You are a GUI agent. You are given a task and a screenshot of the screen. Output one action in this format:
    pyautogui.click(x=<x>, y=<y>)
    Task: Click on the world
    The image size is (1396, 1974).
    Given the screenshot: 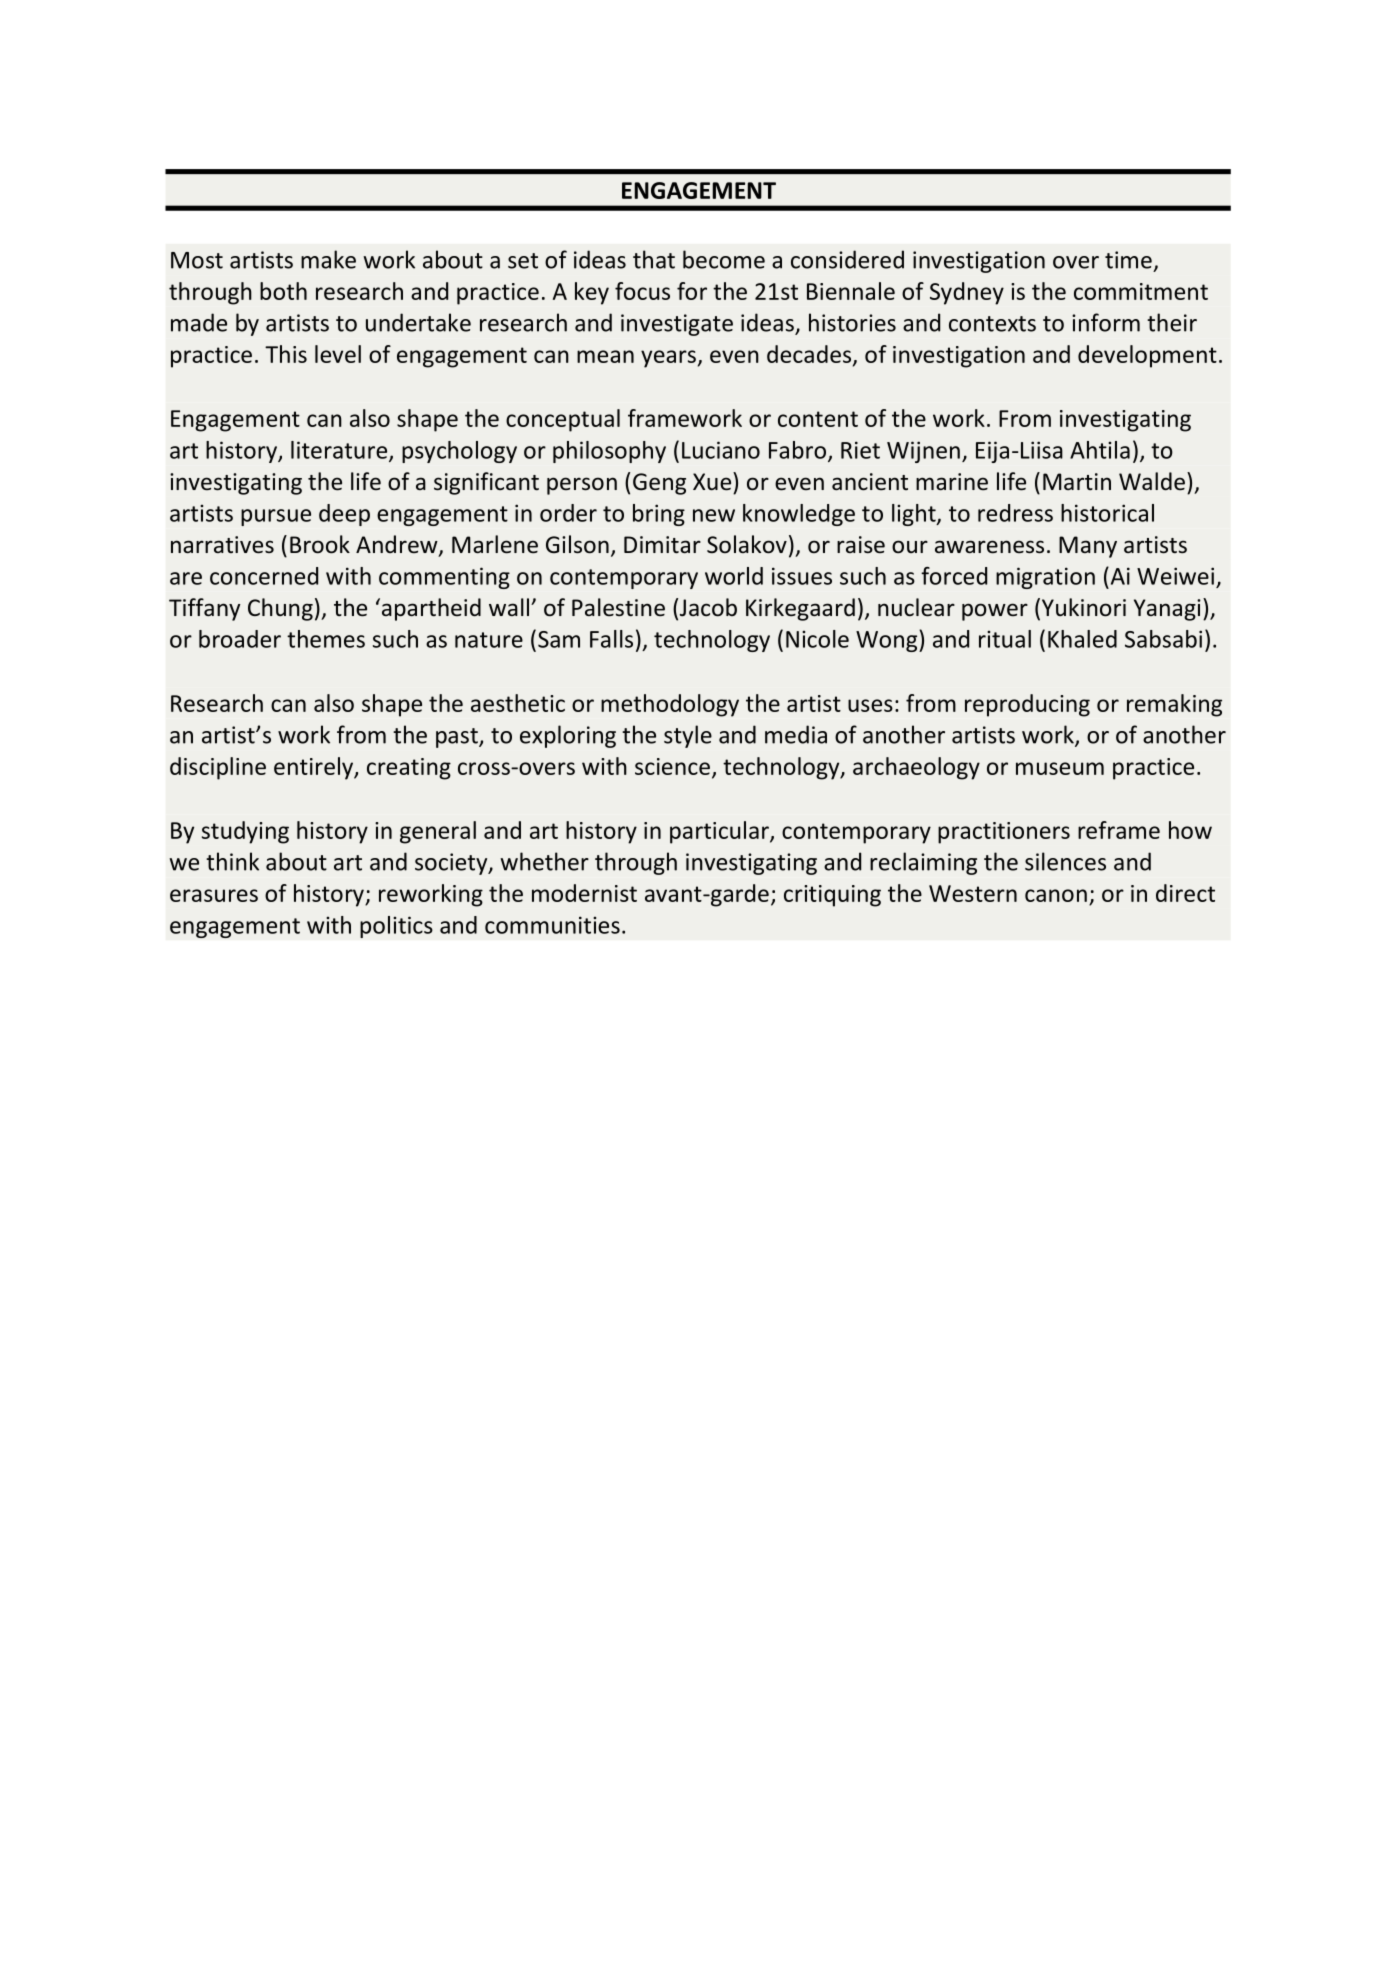 What is the action you would take?
    pyautogui.click(x=734, y=576)
